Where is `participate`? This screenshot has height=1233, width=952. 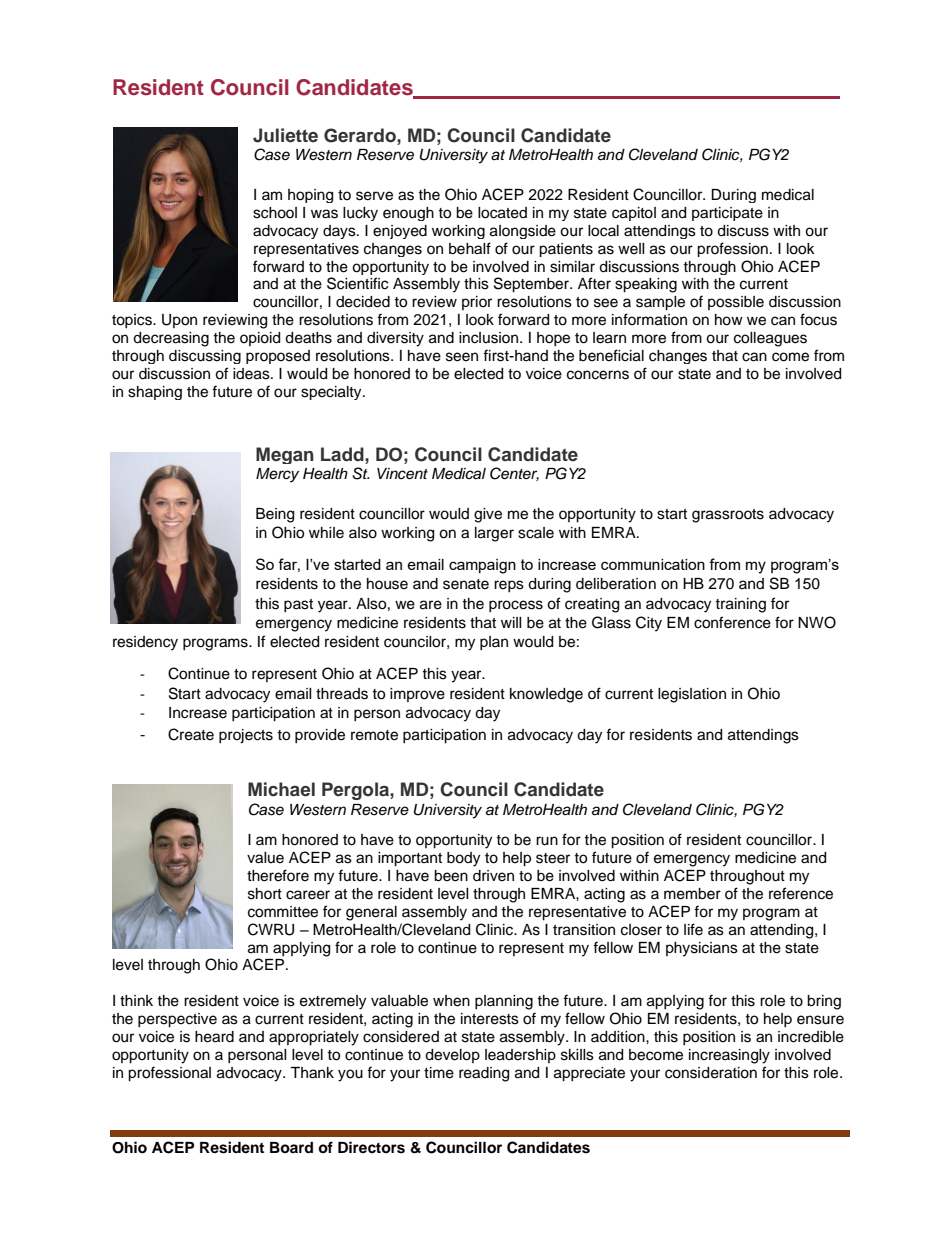
participate is located at coordinates (727, 214).
